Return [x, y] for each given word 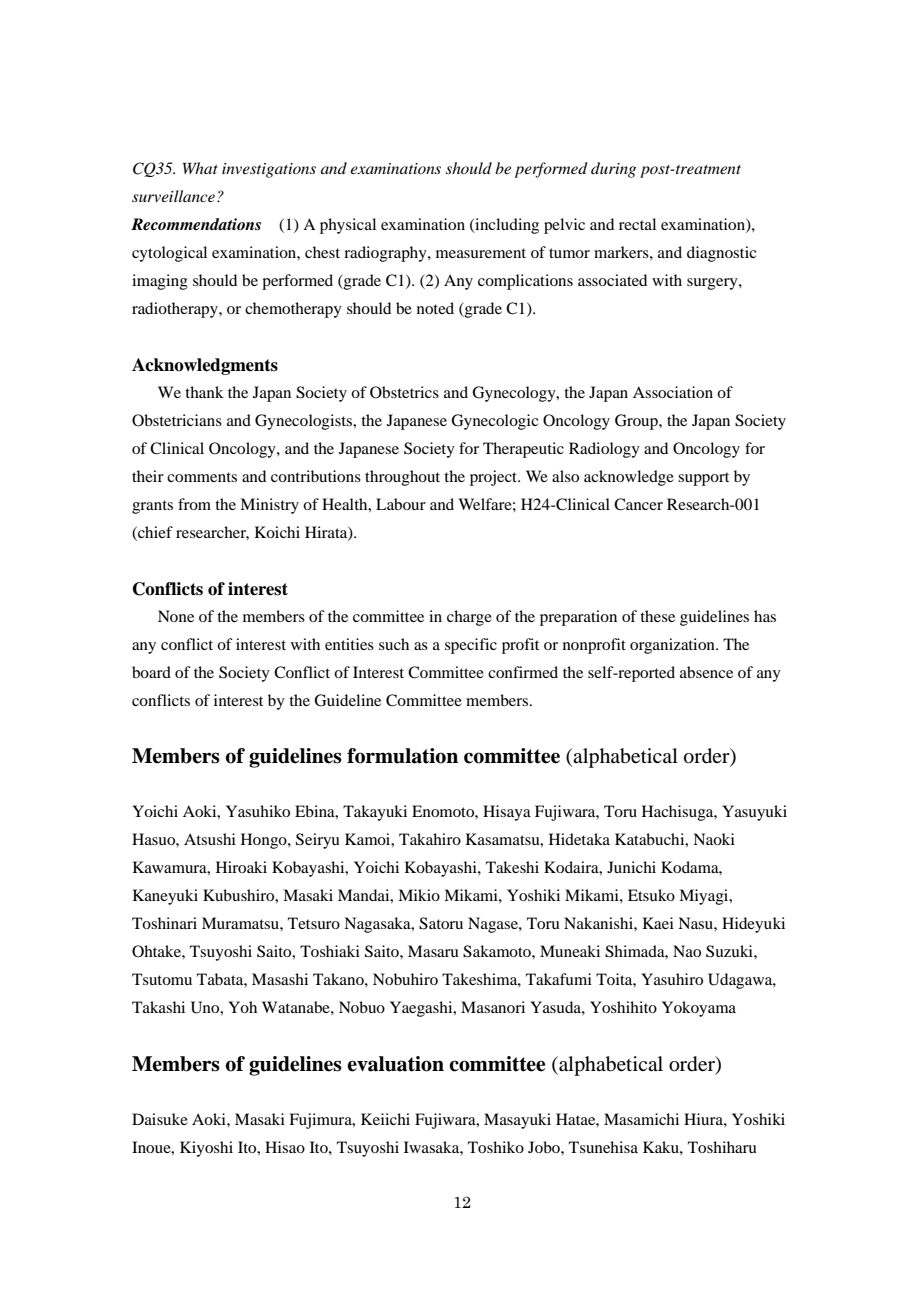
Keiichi [385, 1119]
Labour [401, 504]
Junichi [631, 867]
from [194, 504]
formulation [402, 756]
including [506, 226]
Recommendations [196, 224]
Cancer [638, 504]
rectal [637, 224]
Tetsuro [314, 923]
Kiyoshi [206, 1149]
